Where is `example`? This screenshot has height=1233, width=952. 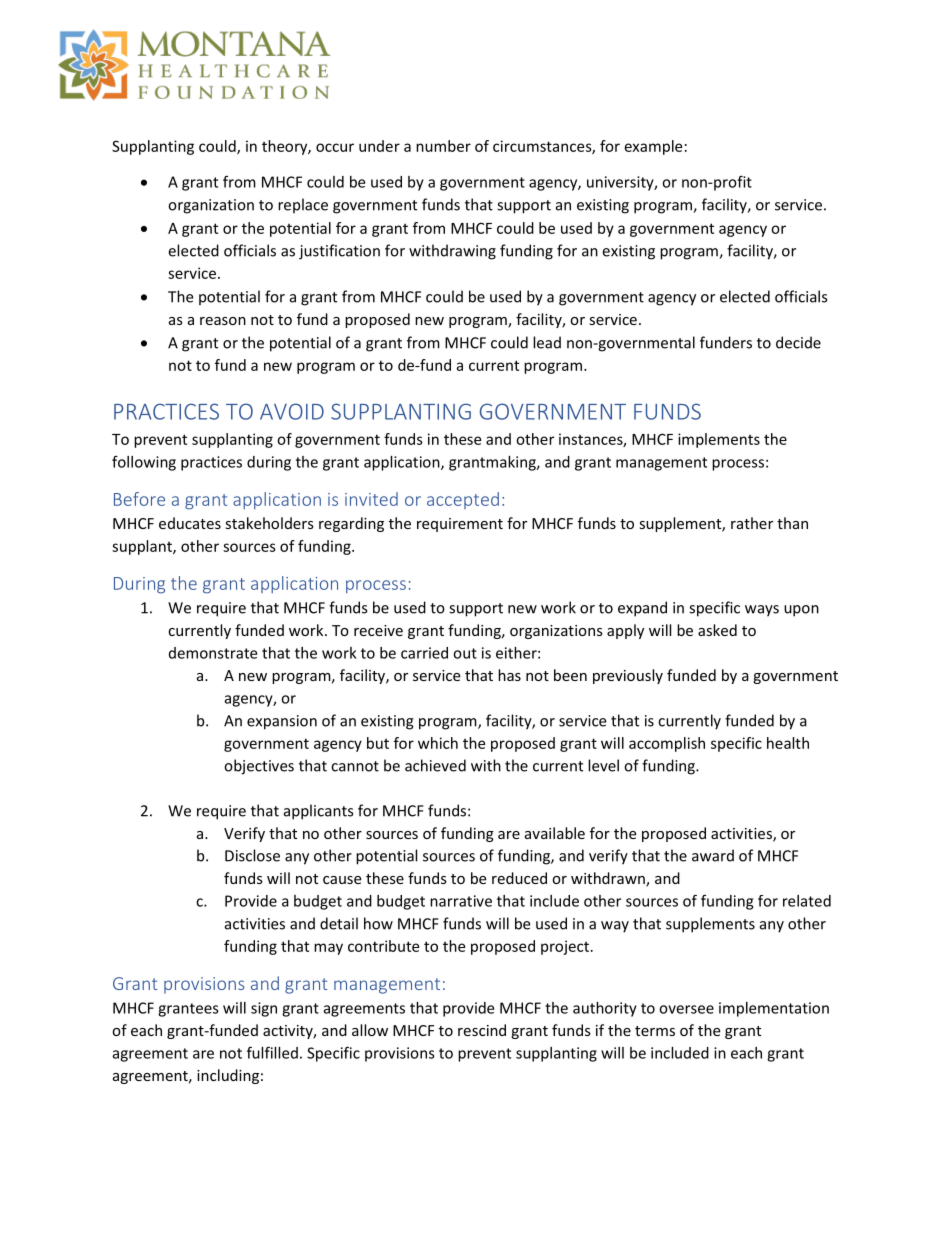
example is located at coordinates (653, 147).
